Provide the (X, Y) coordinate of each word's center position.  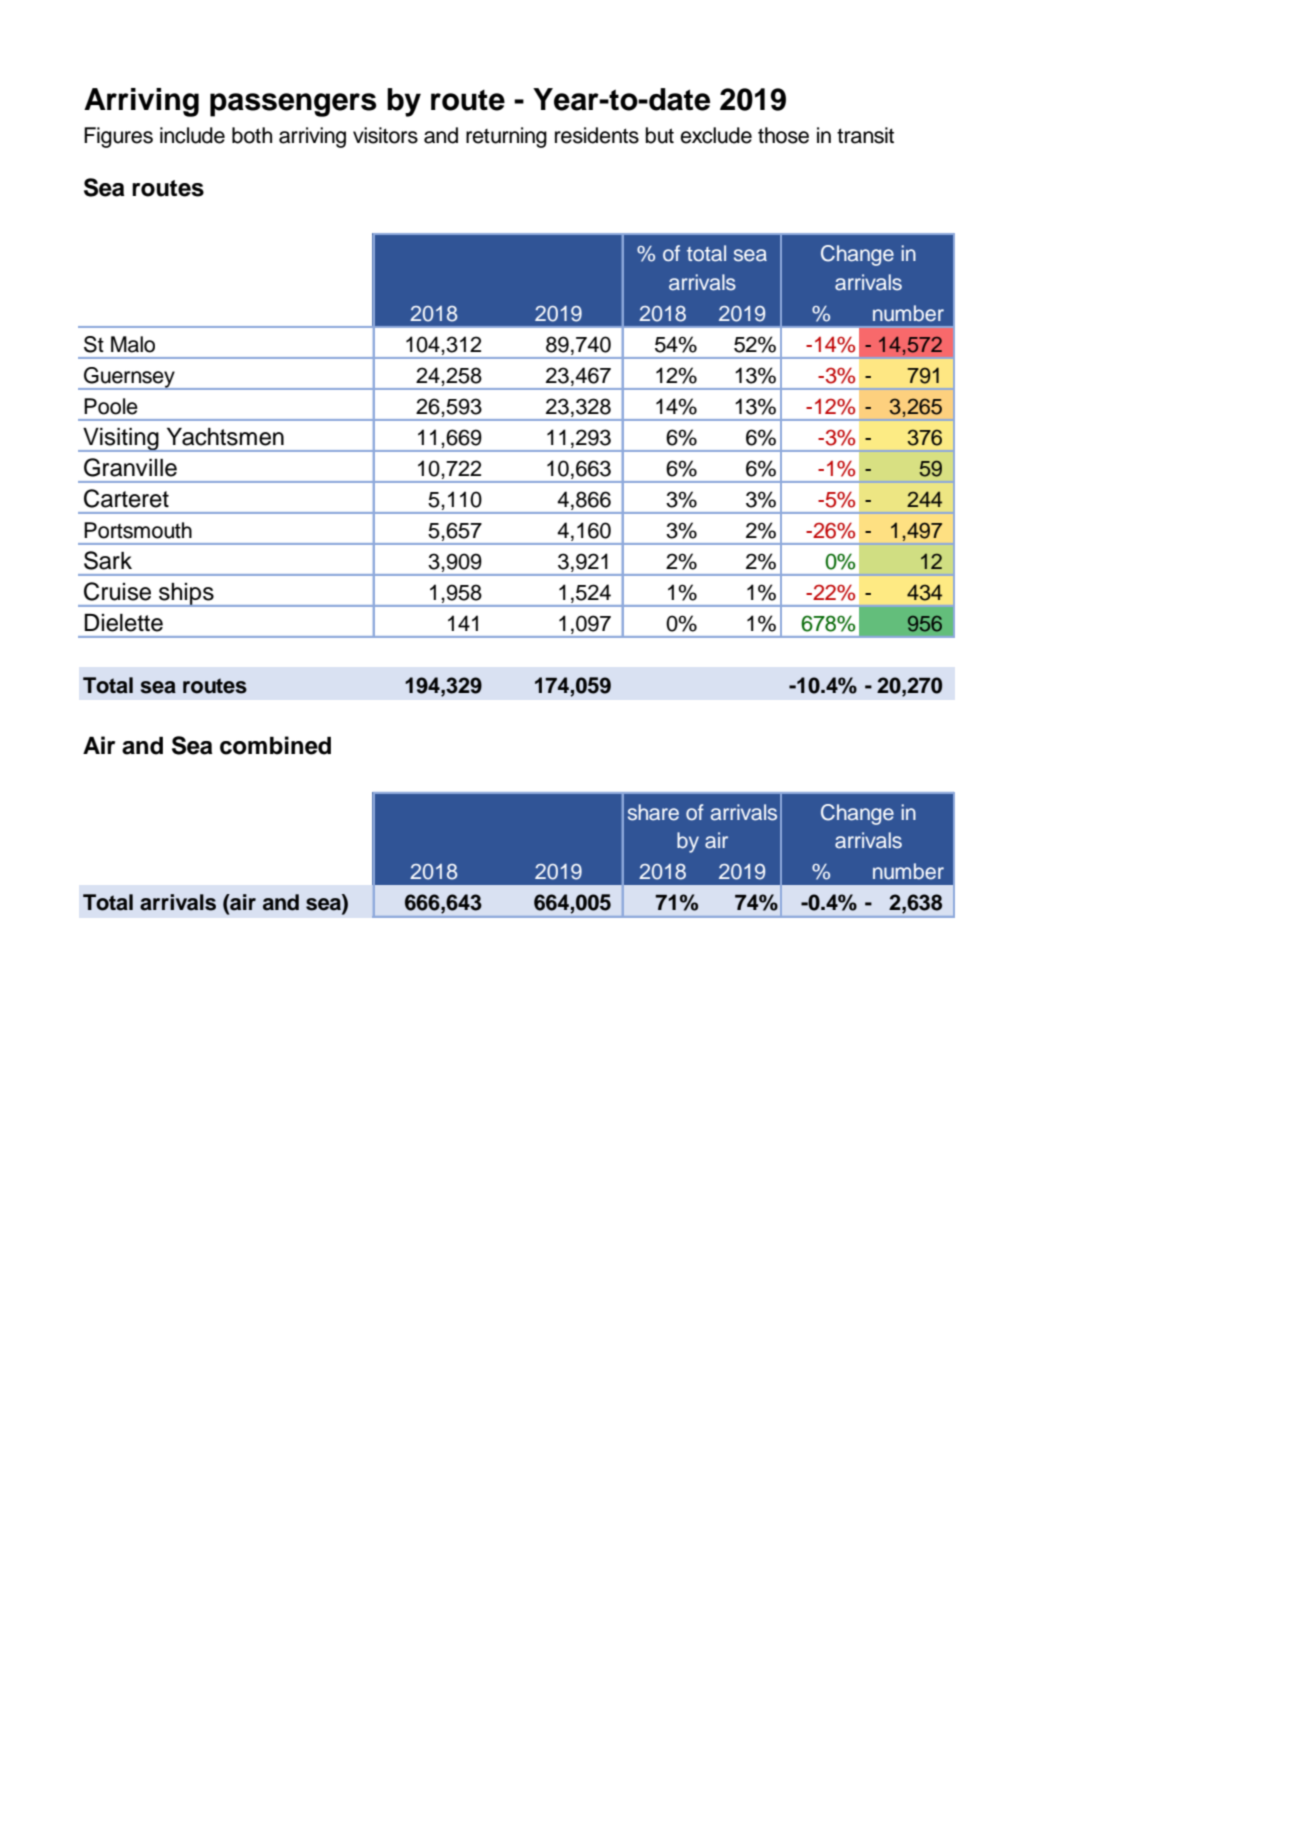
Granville (130, 467)
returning (506, 137)
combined (275, 745)
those (783, 135)
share (653, 812)
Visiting (121, 440)
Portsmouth (138, 530)
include (192, 135)
